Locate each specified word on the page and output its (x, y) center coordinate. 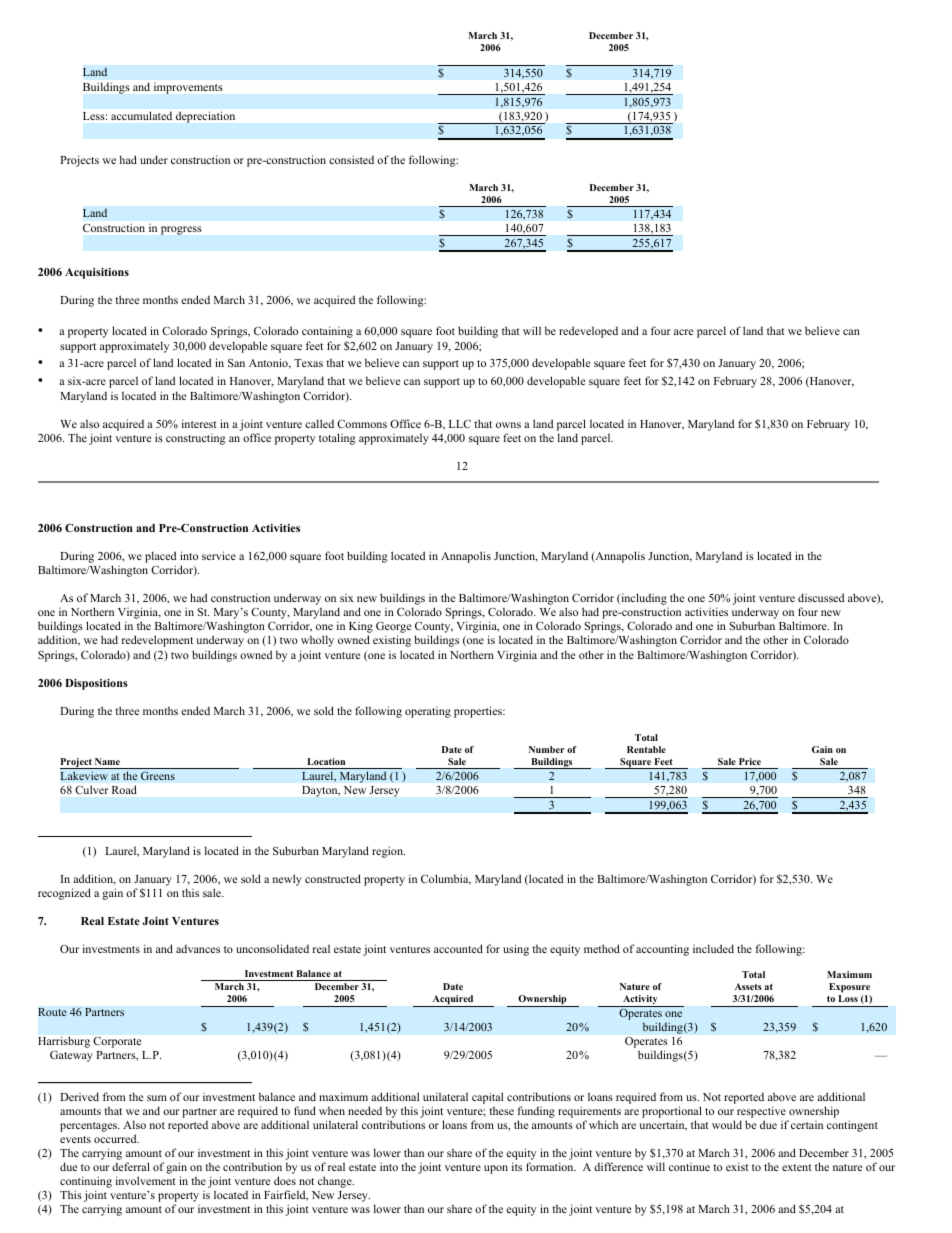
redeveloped (588, 332)
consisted (351, 159)
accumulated (141, 115)
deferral (131, 1166)
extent (797, 1167)
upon (496, 1169)
